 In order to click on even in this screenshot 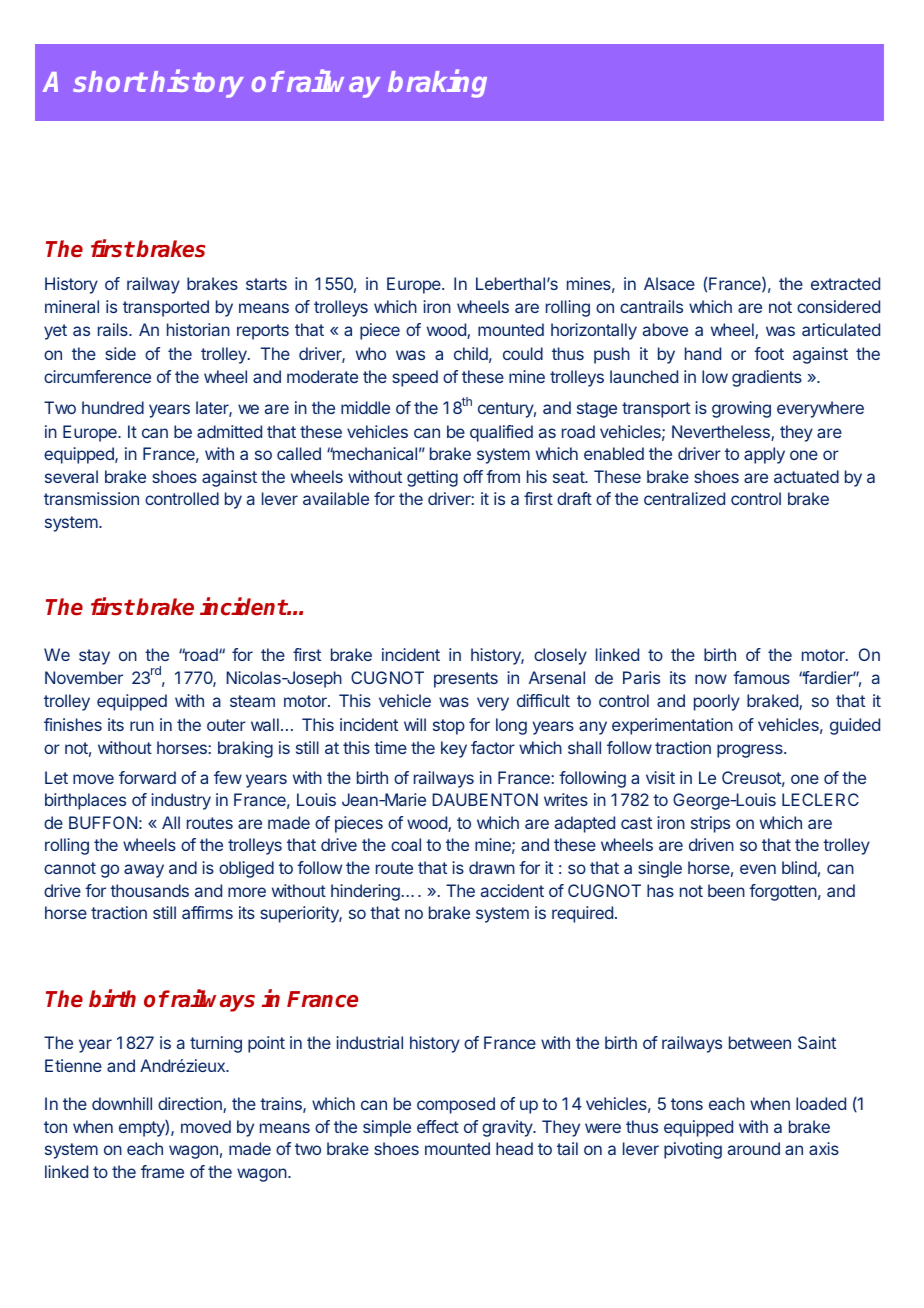, I will do `click(758, 869)`.
